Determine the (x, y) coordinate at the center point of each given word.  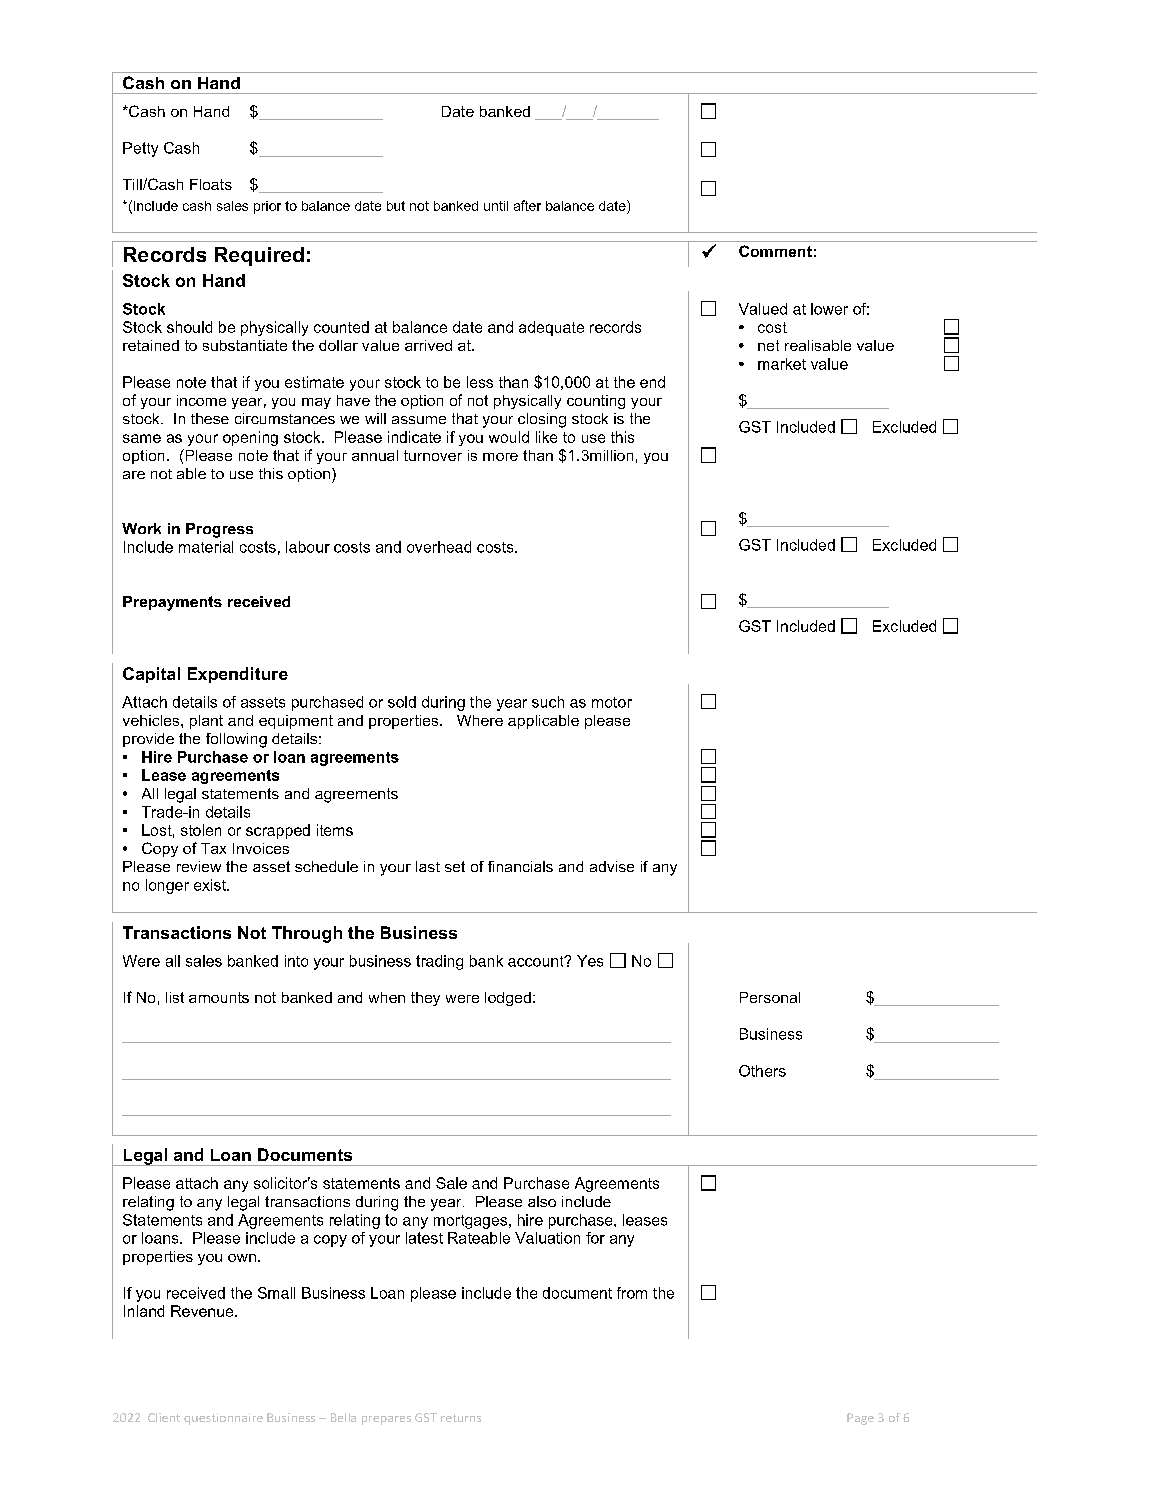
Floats (211, 184)
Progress (219, 530)
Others (762, 1071)
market (782, 364)
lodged (508, 999)
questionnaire (223, 1419)
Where (480, 720)
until (496, 206)
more (500, 457)
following (236, 740)
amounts (219, 997)
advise (612, 866)
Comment (775, 251)
